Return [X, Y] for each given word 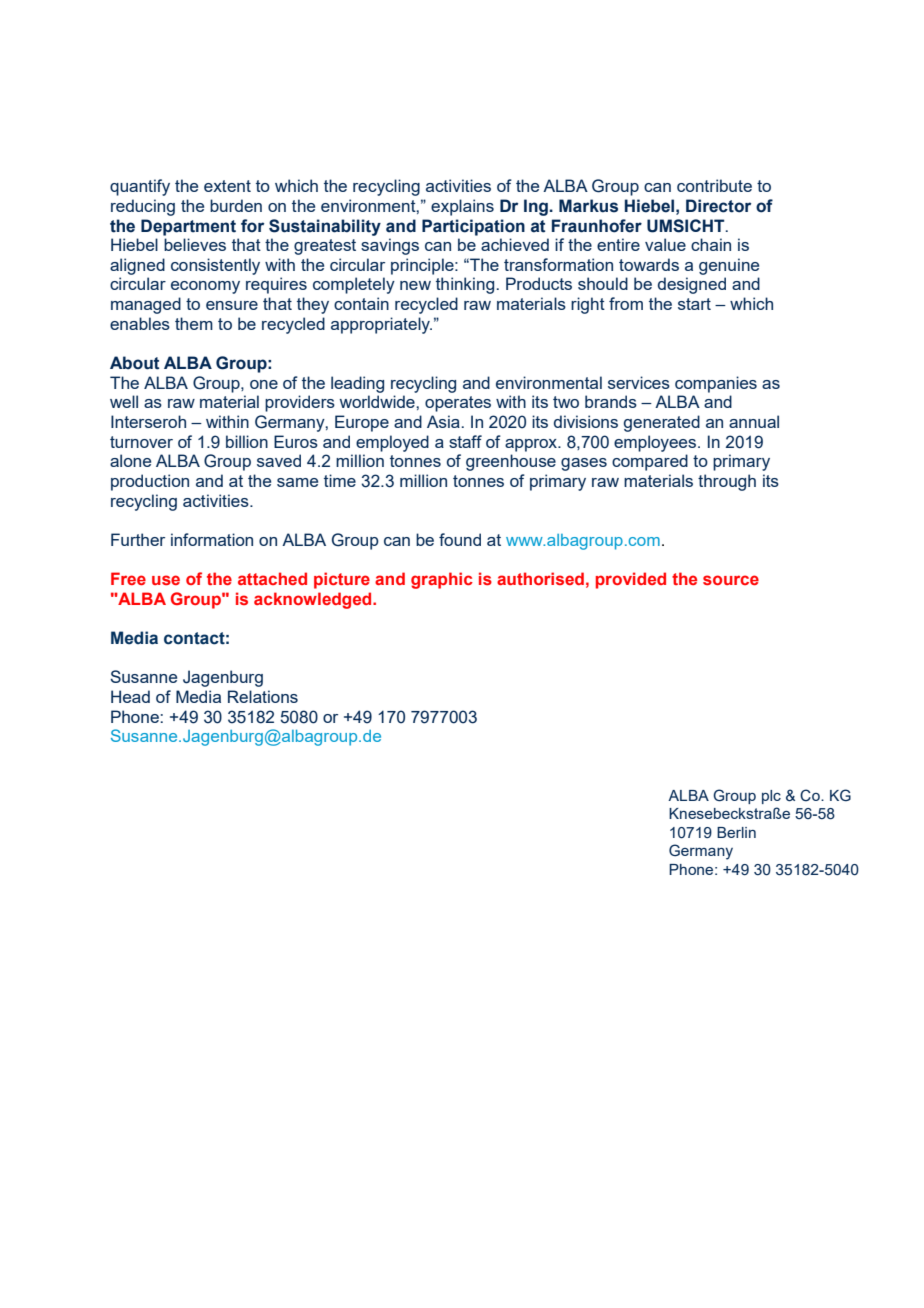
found [460, 539]
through [727, 482]
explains [462, 207]
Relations [263, 696]
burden [236, 205]
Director [718, 206]
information [212, 539]
